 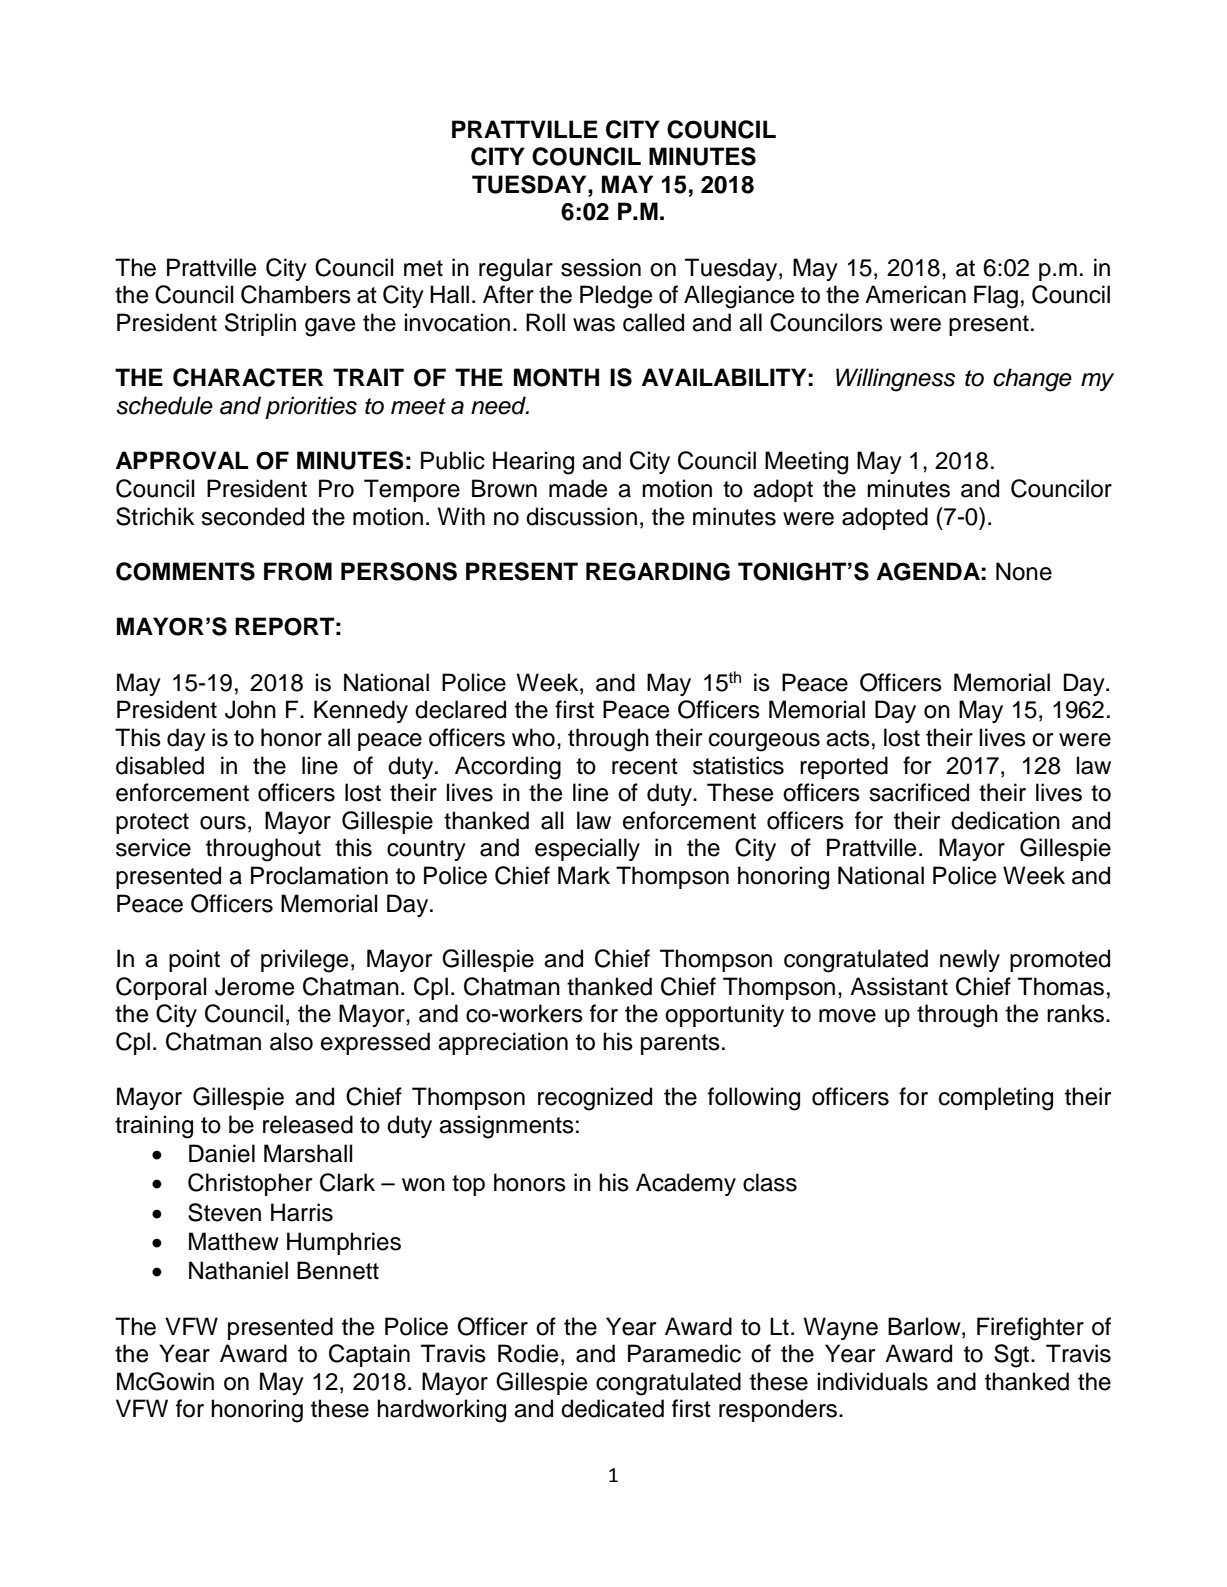 What do you see at coordinates (680, 1044) in the screenshot?
I see `parents` at bounding box center [680, 1044].
